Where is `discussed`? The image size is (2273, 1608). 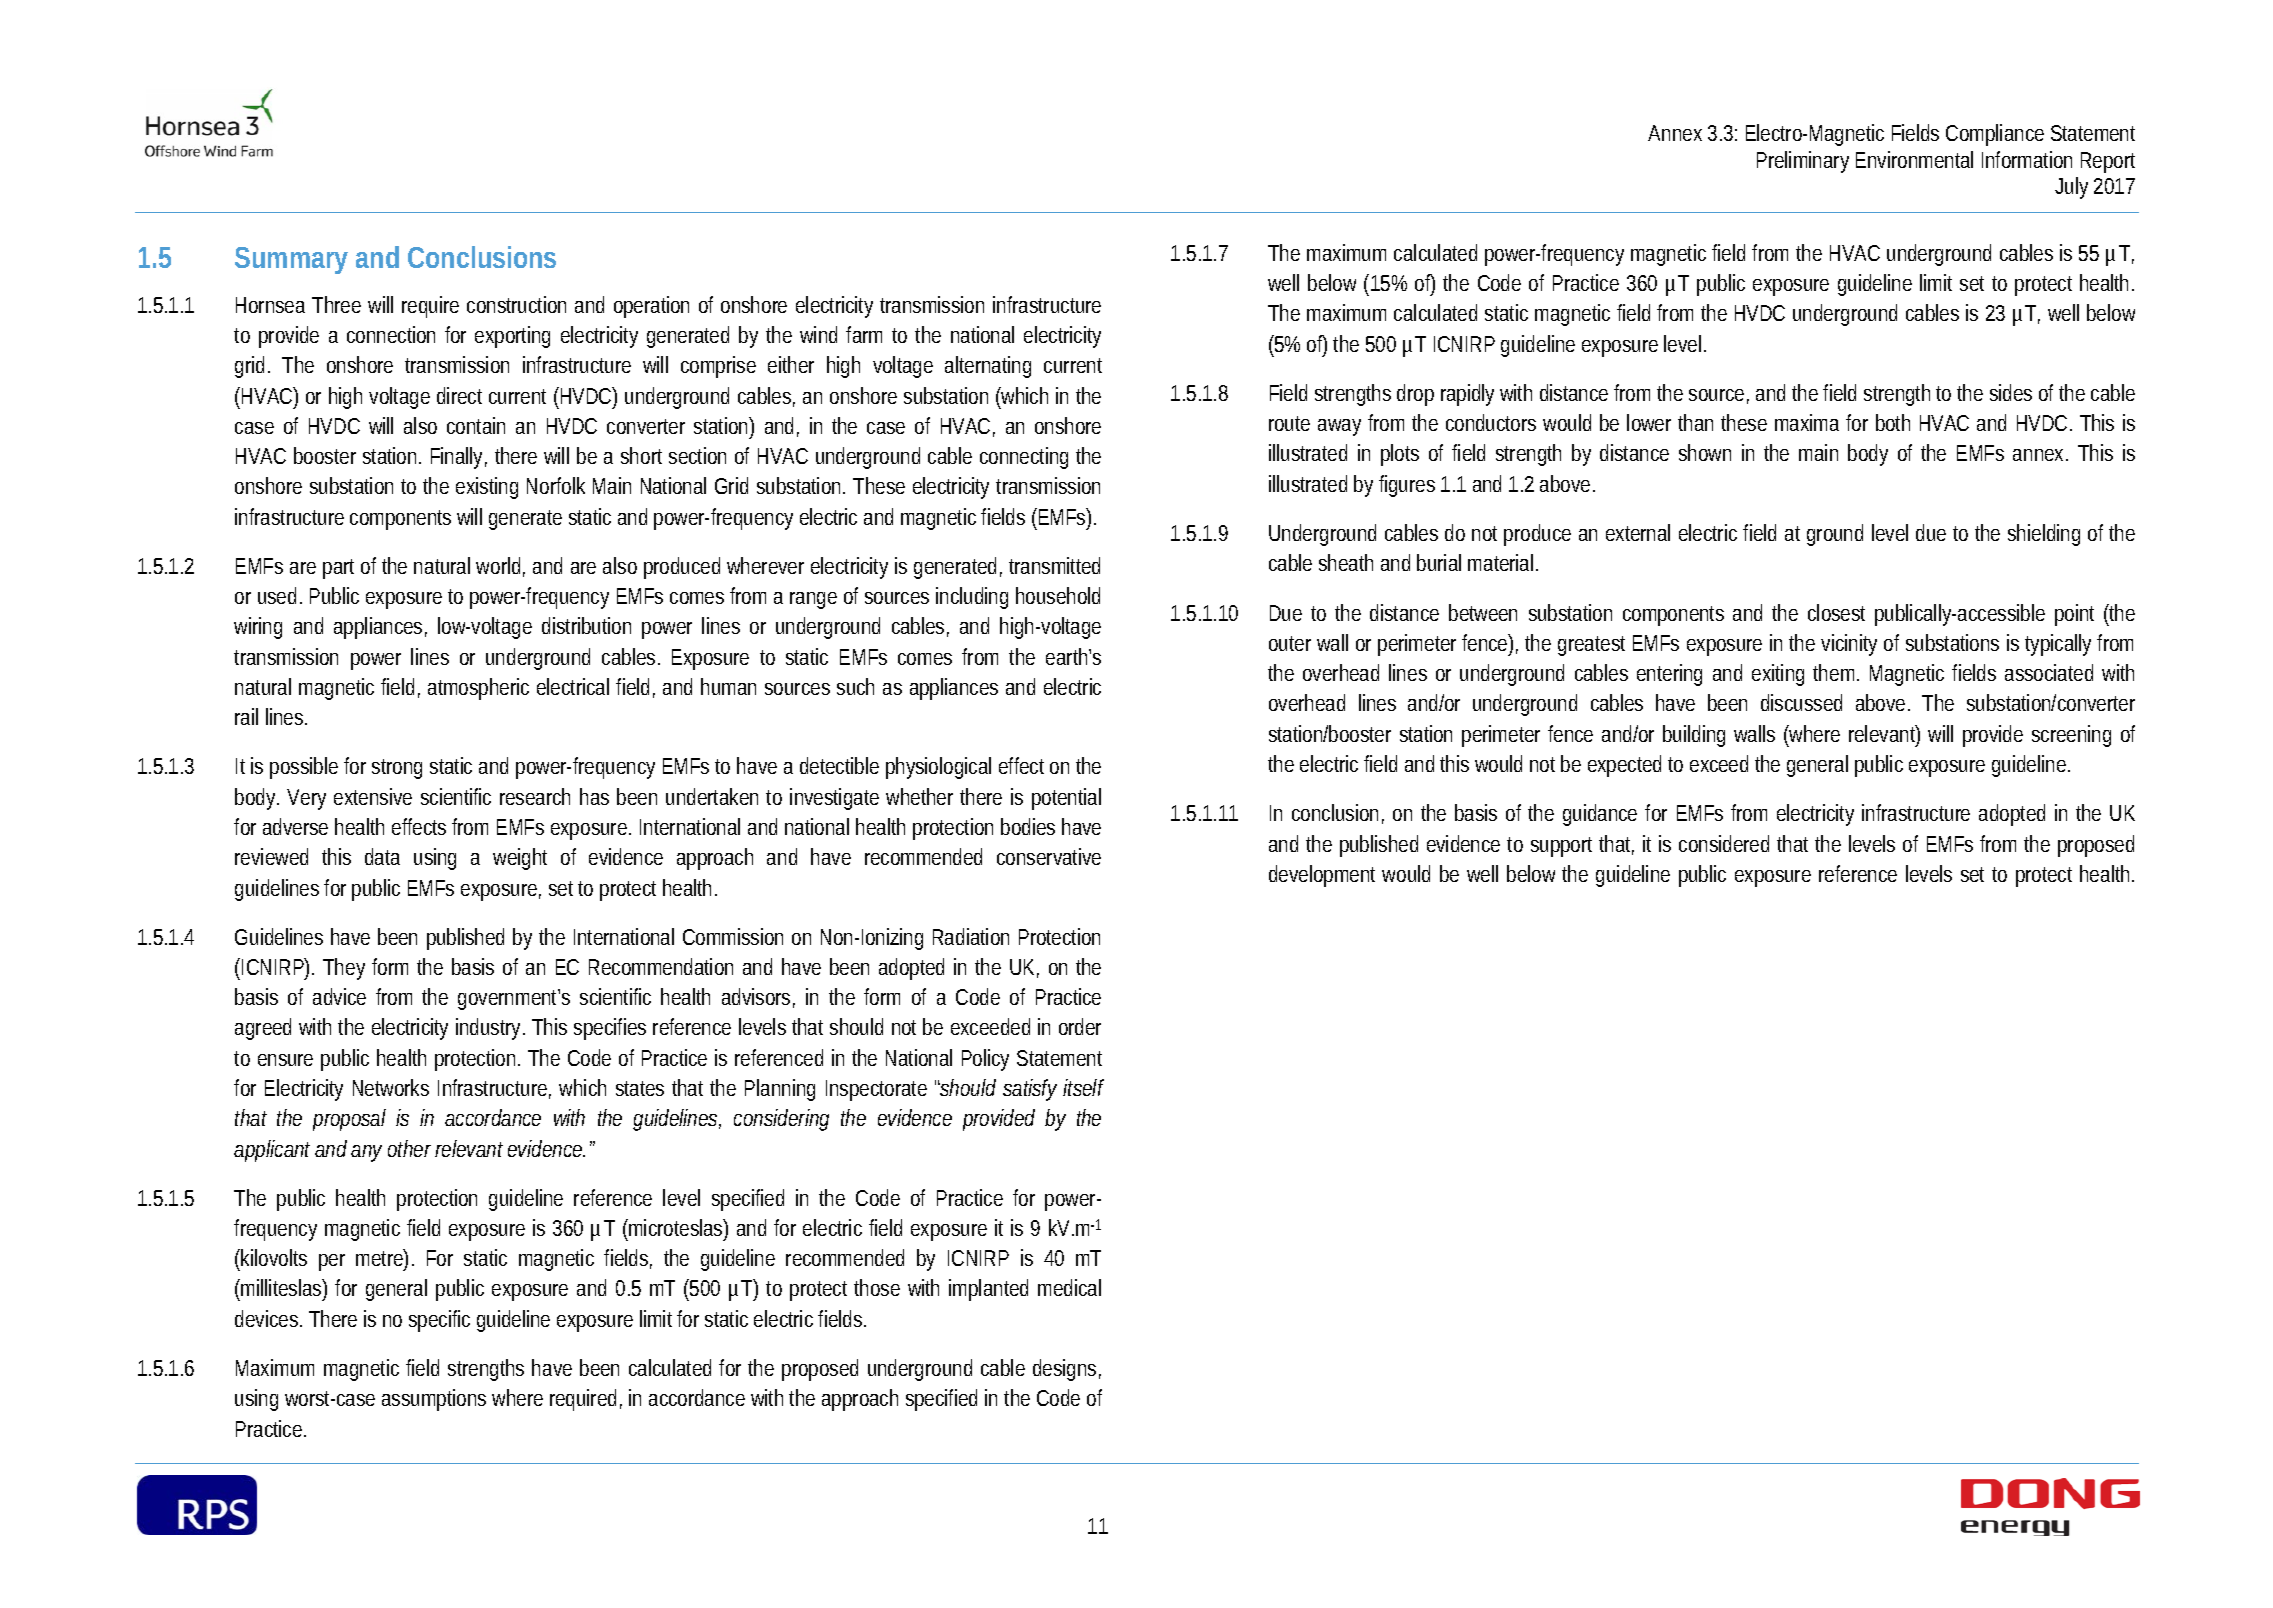 discussed is located at coordinates (1801, 702).
